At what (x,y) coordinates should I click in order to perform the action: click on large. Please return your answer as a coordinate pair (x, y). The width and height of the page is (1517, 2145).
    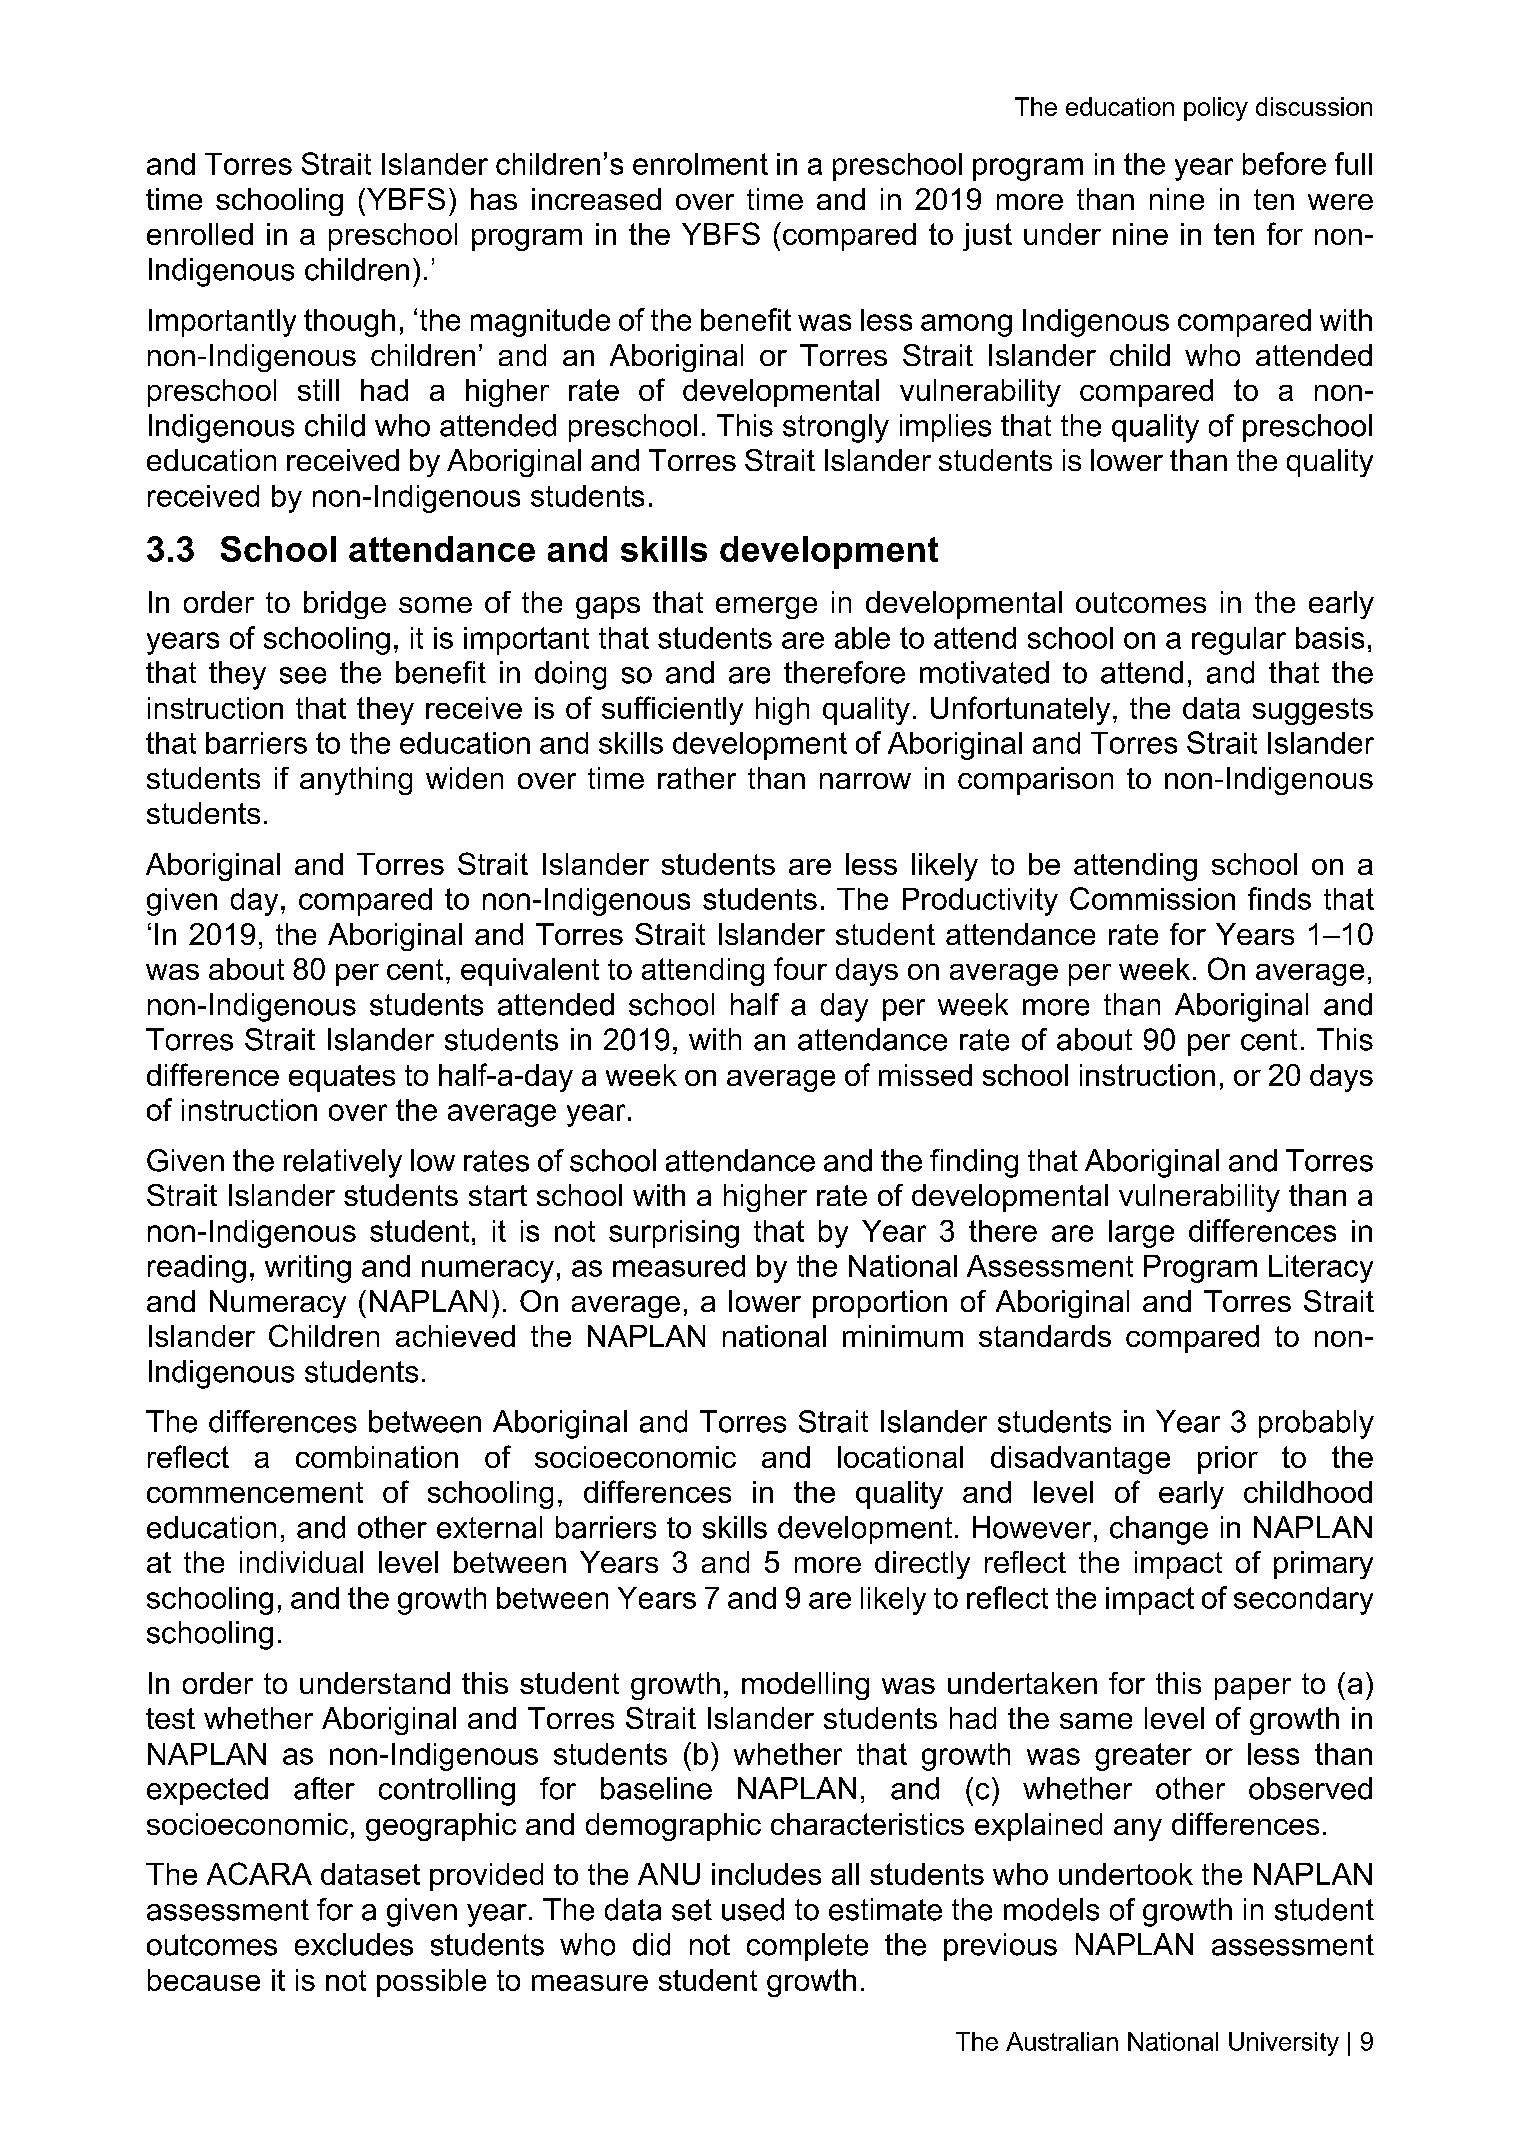
    Looking at the image, I should click on (1141, 1234).
